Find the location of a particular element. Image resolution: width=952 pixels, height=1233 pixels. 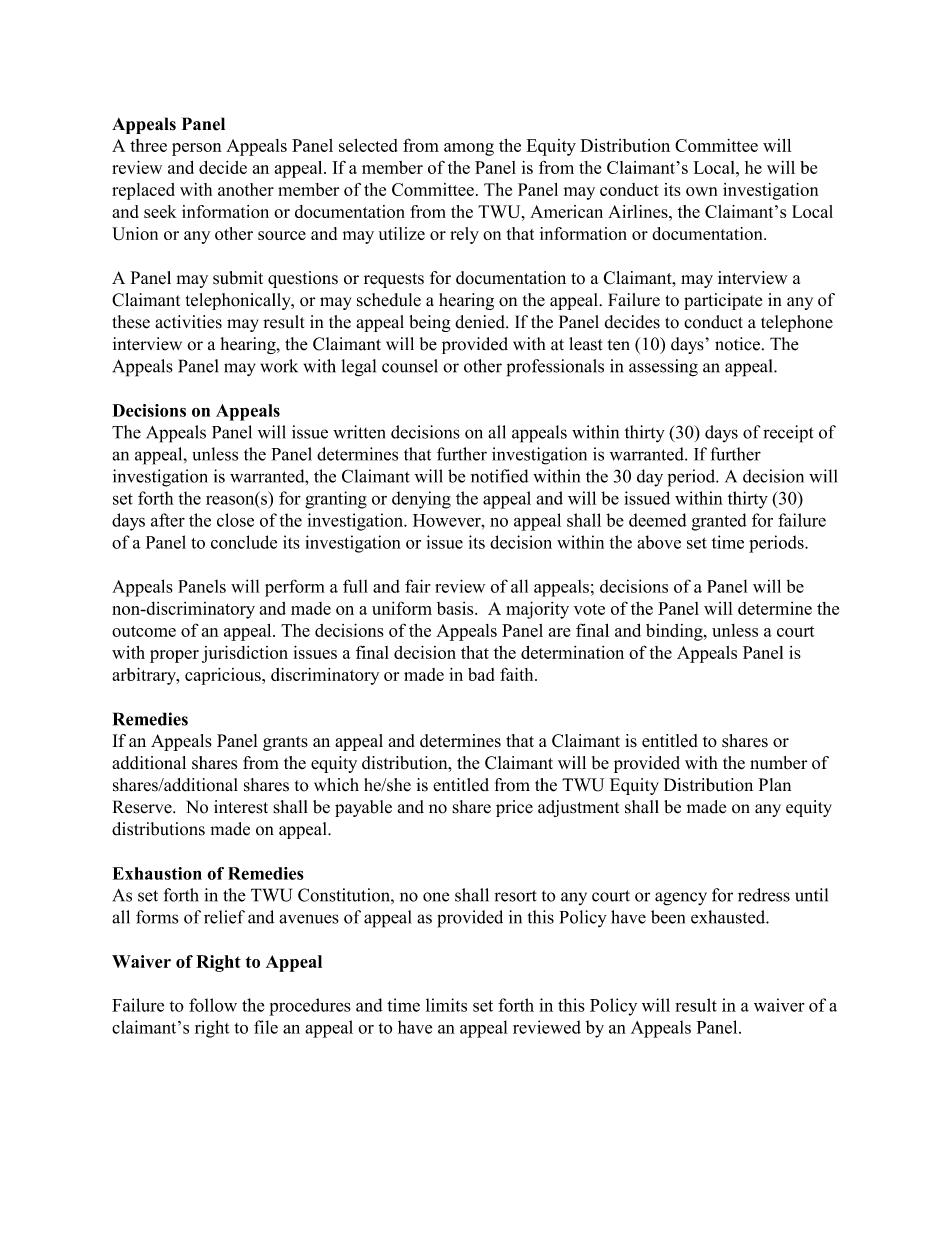

among is located at coordinates (469, 149).
